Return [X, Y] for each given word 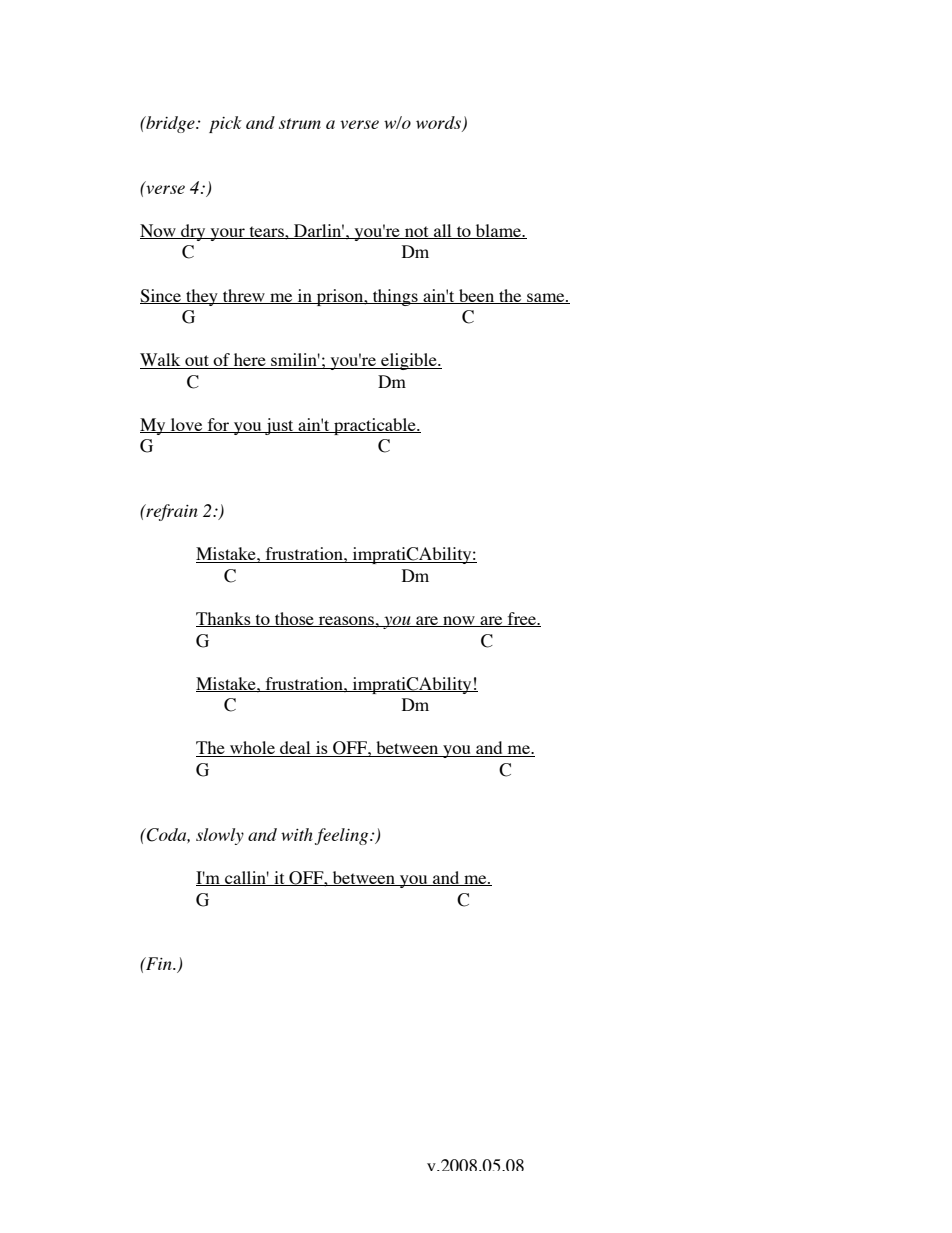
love [186, 425]
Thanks [224, 619]
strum [300, 123]
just [279, 426]
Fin [159, 963]
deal [295, 749]
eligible [409, 361]
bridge [170, 124]
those [294, 619]
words [439, 124]
